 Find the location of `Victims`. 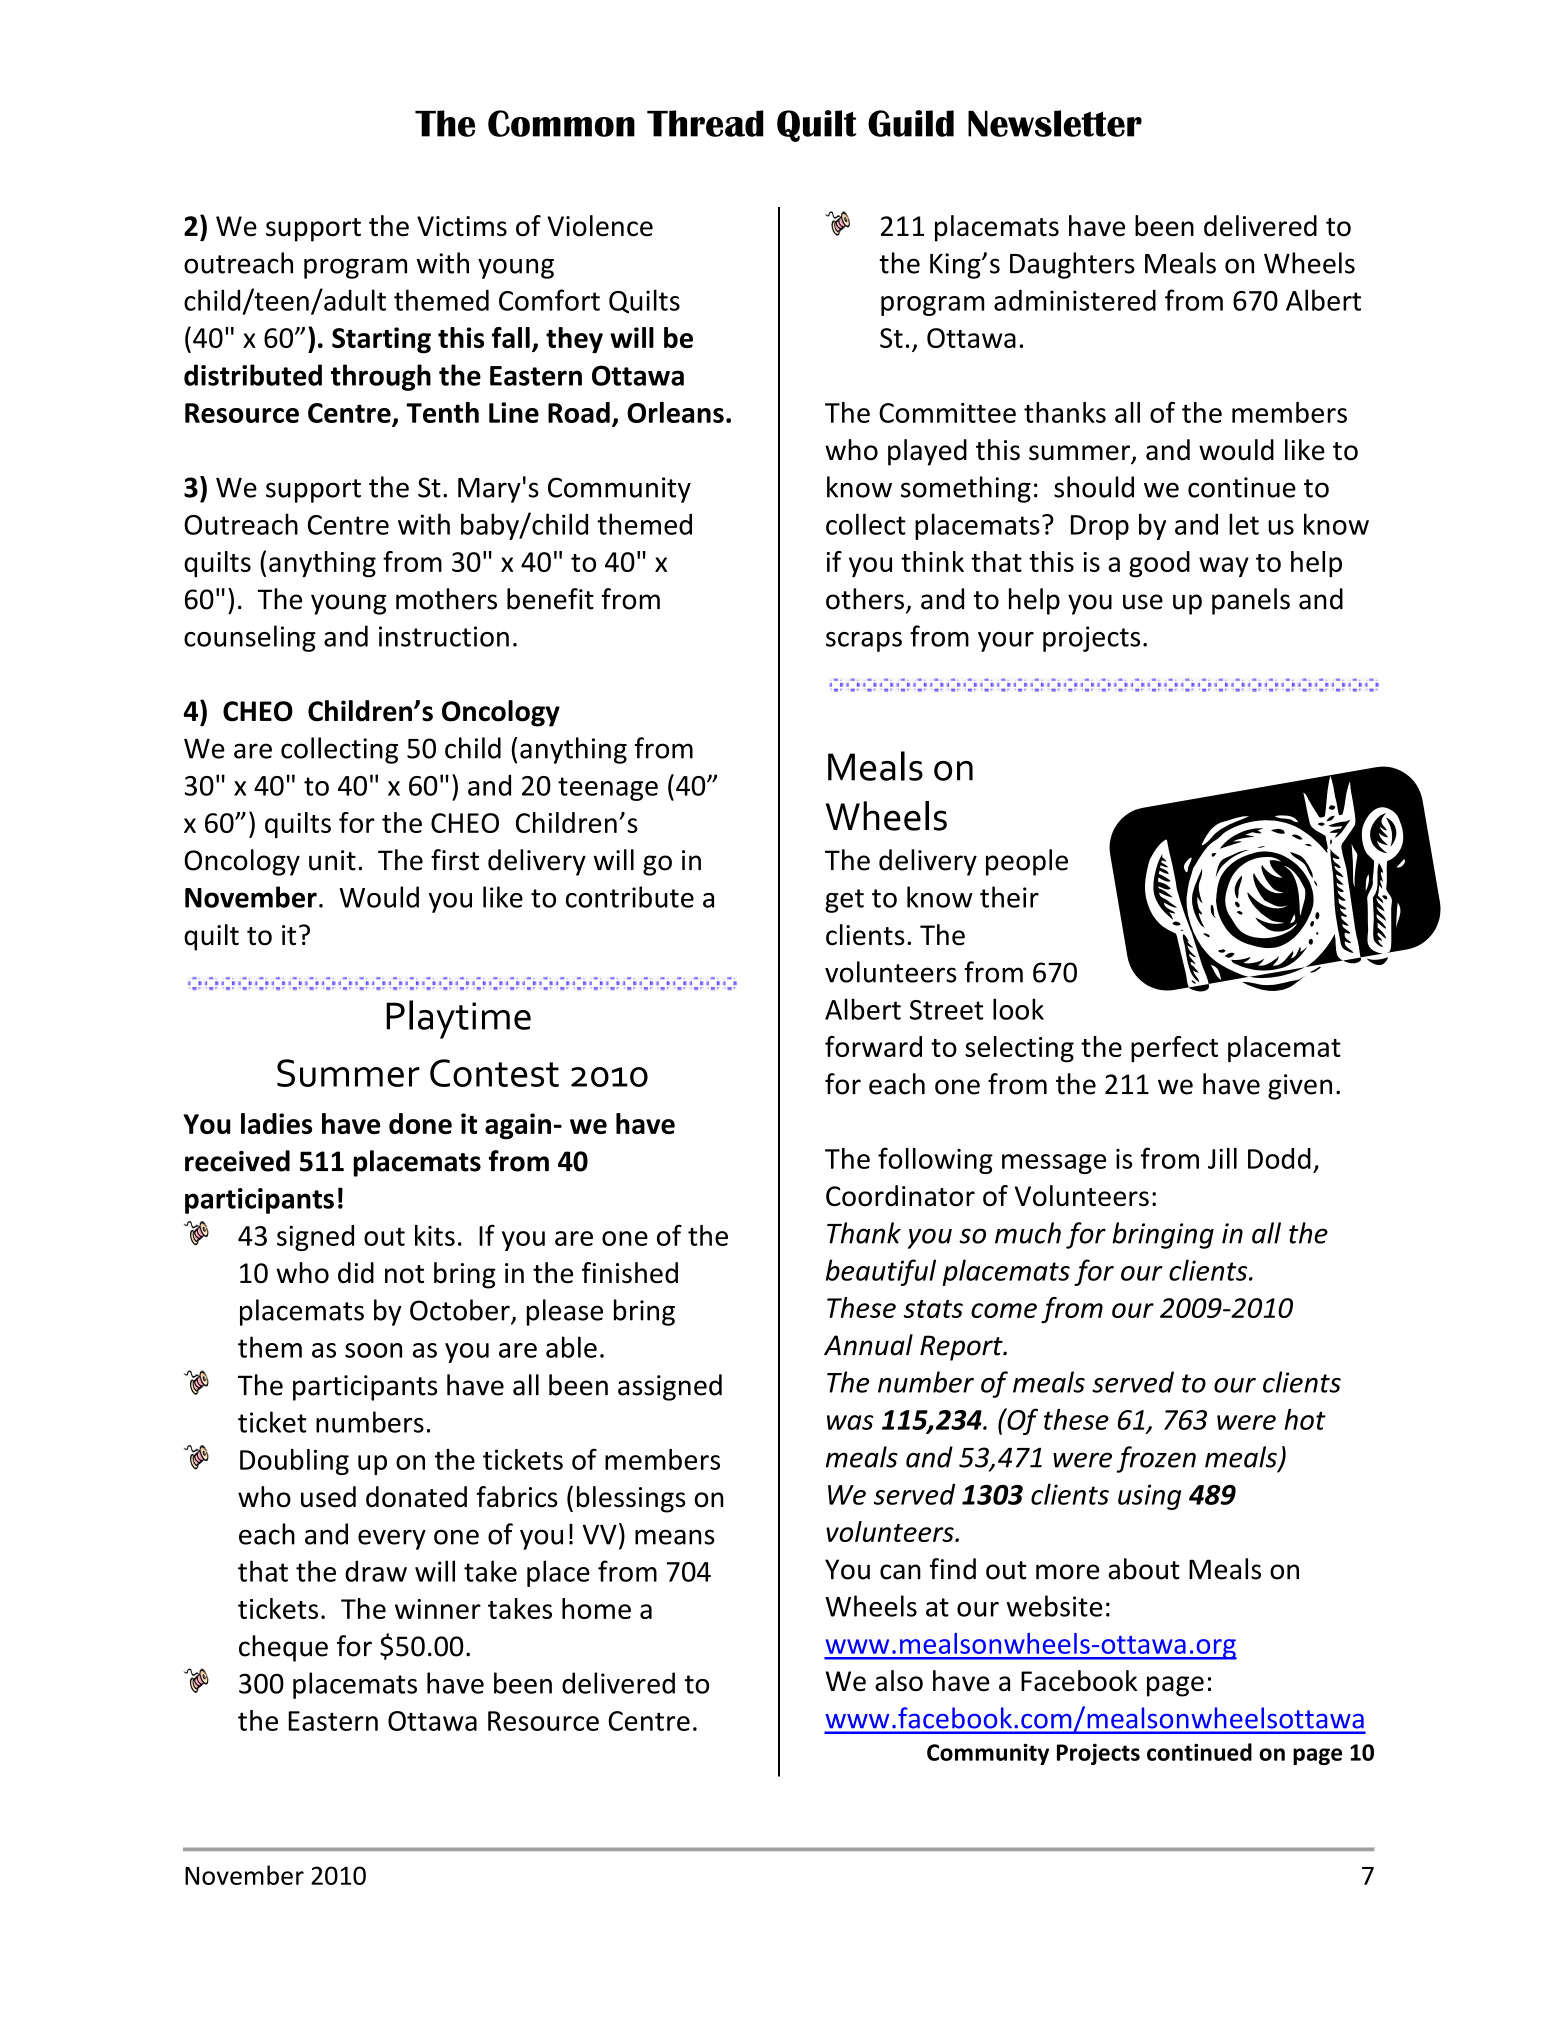

Victims is located at coordinates (462, 226).
